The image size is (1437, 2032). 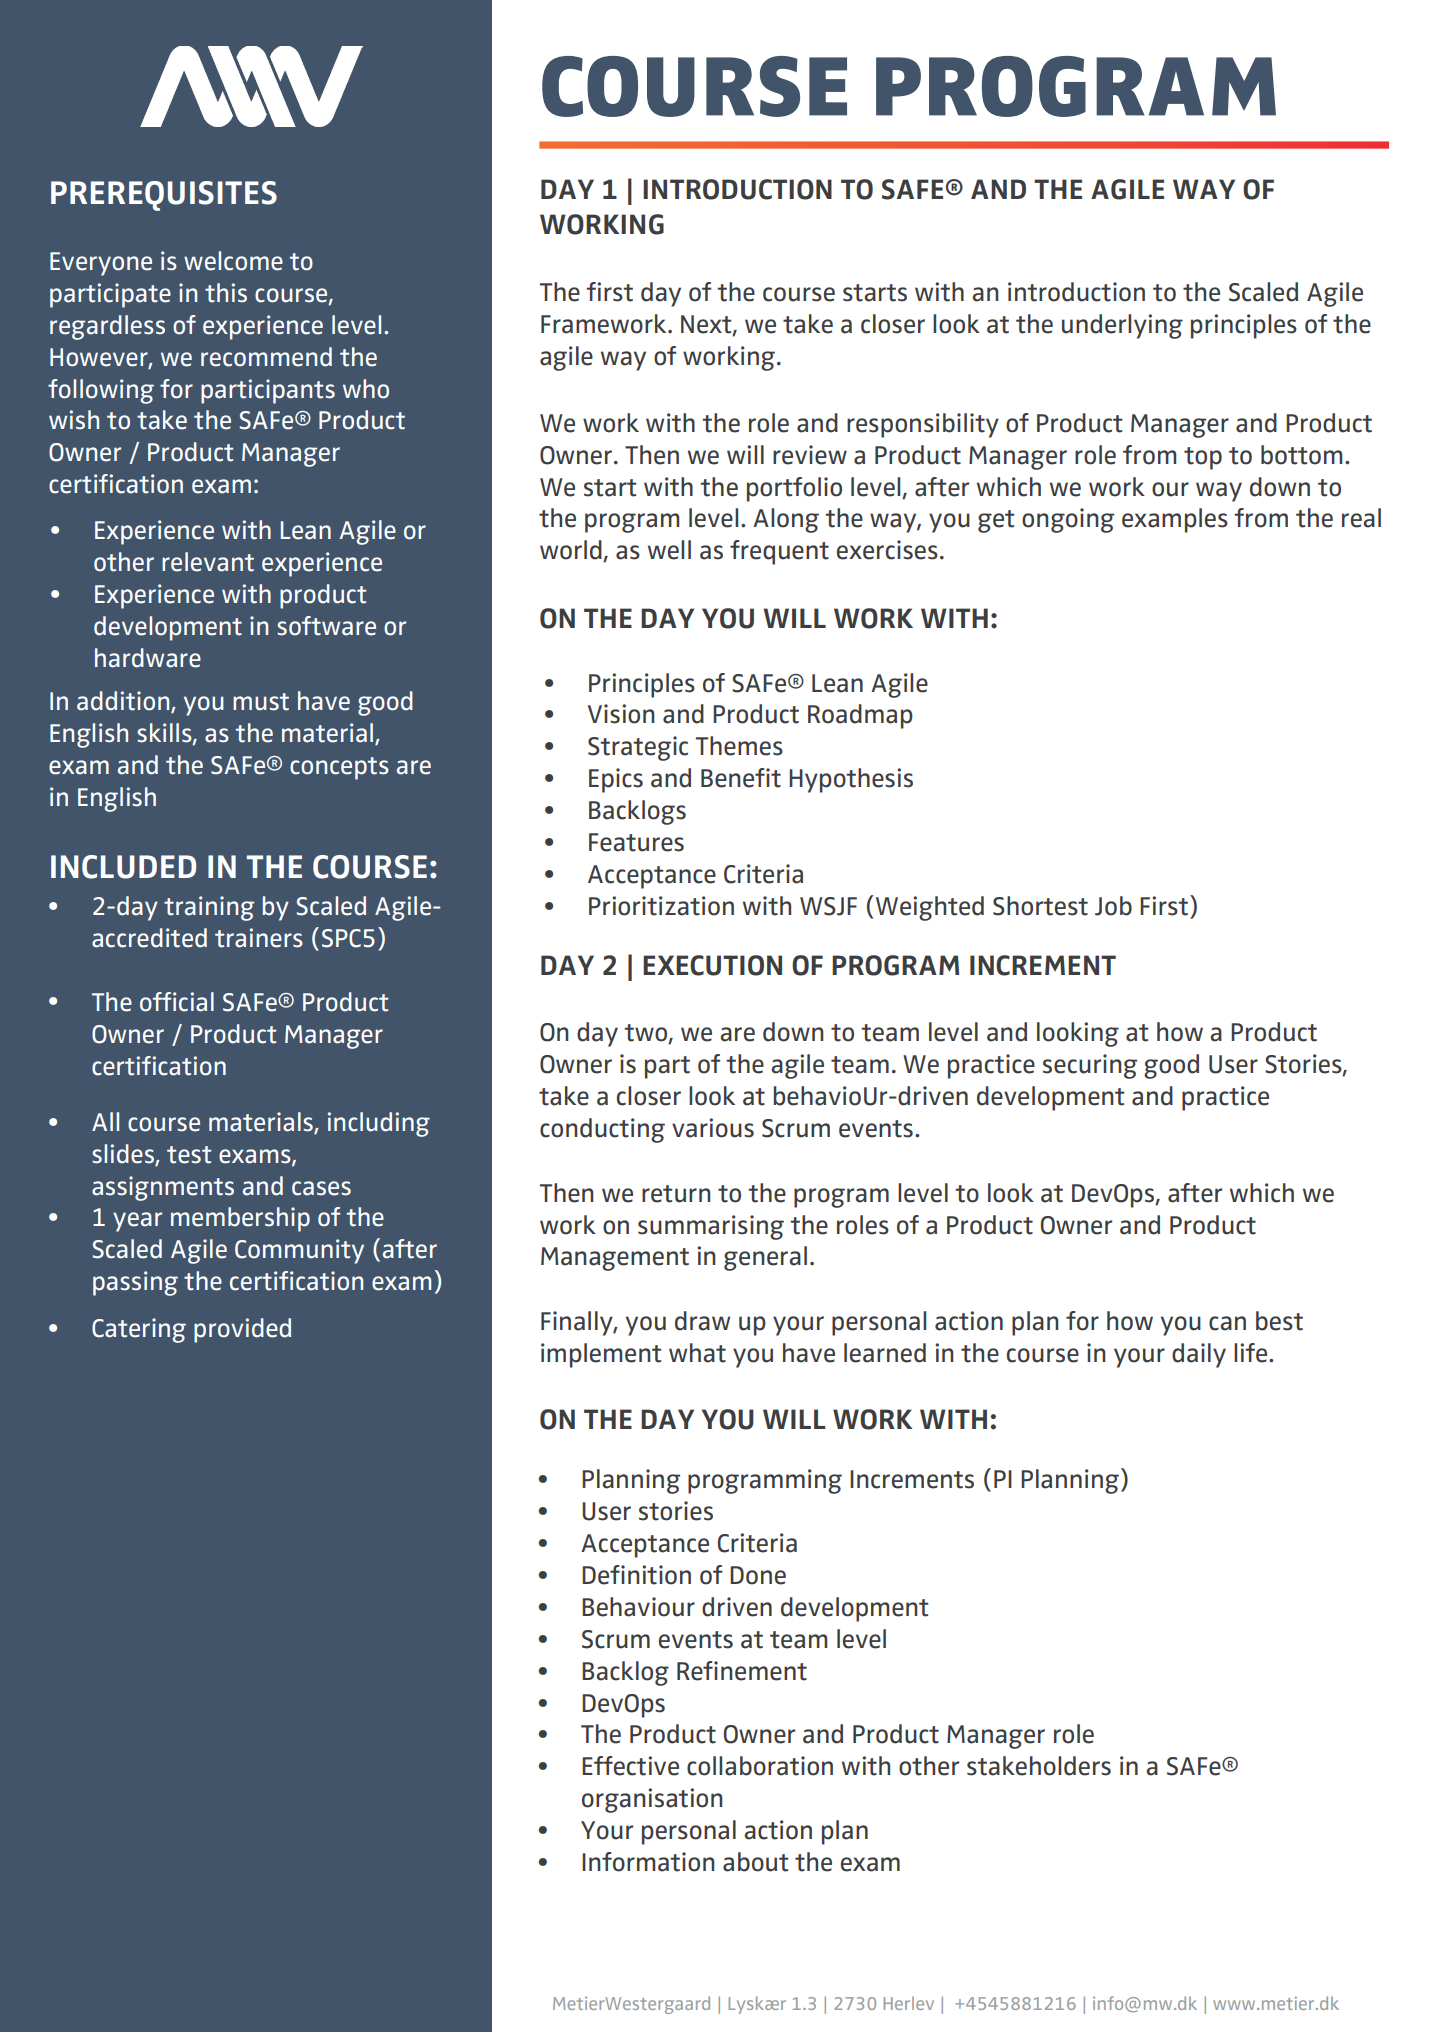 I want to click on underlying, so click(x=1122, y=326).
